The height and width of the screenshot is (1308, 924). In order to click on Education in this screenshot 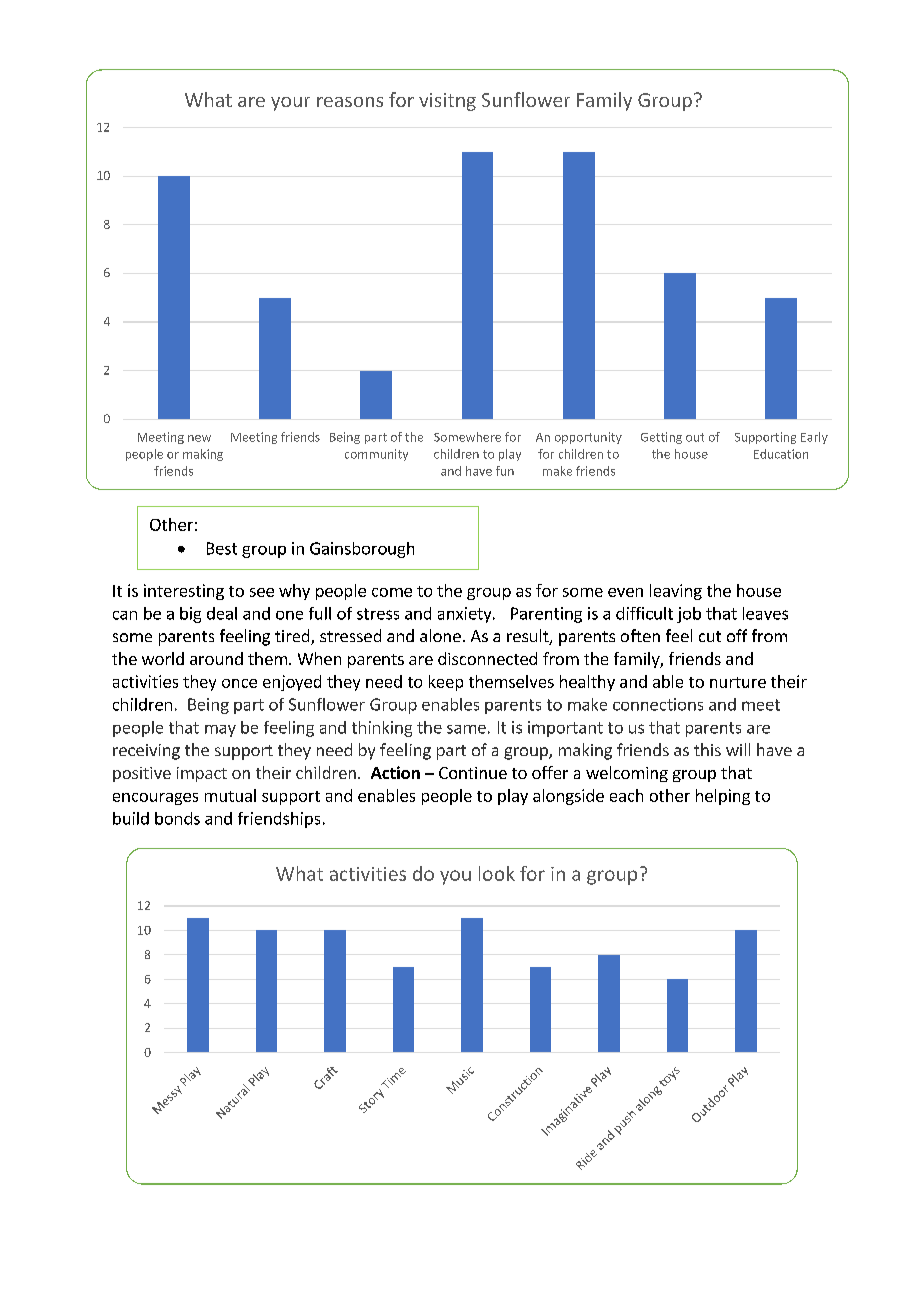, I will do `click(781, 454)`.
